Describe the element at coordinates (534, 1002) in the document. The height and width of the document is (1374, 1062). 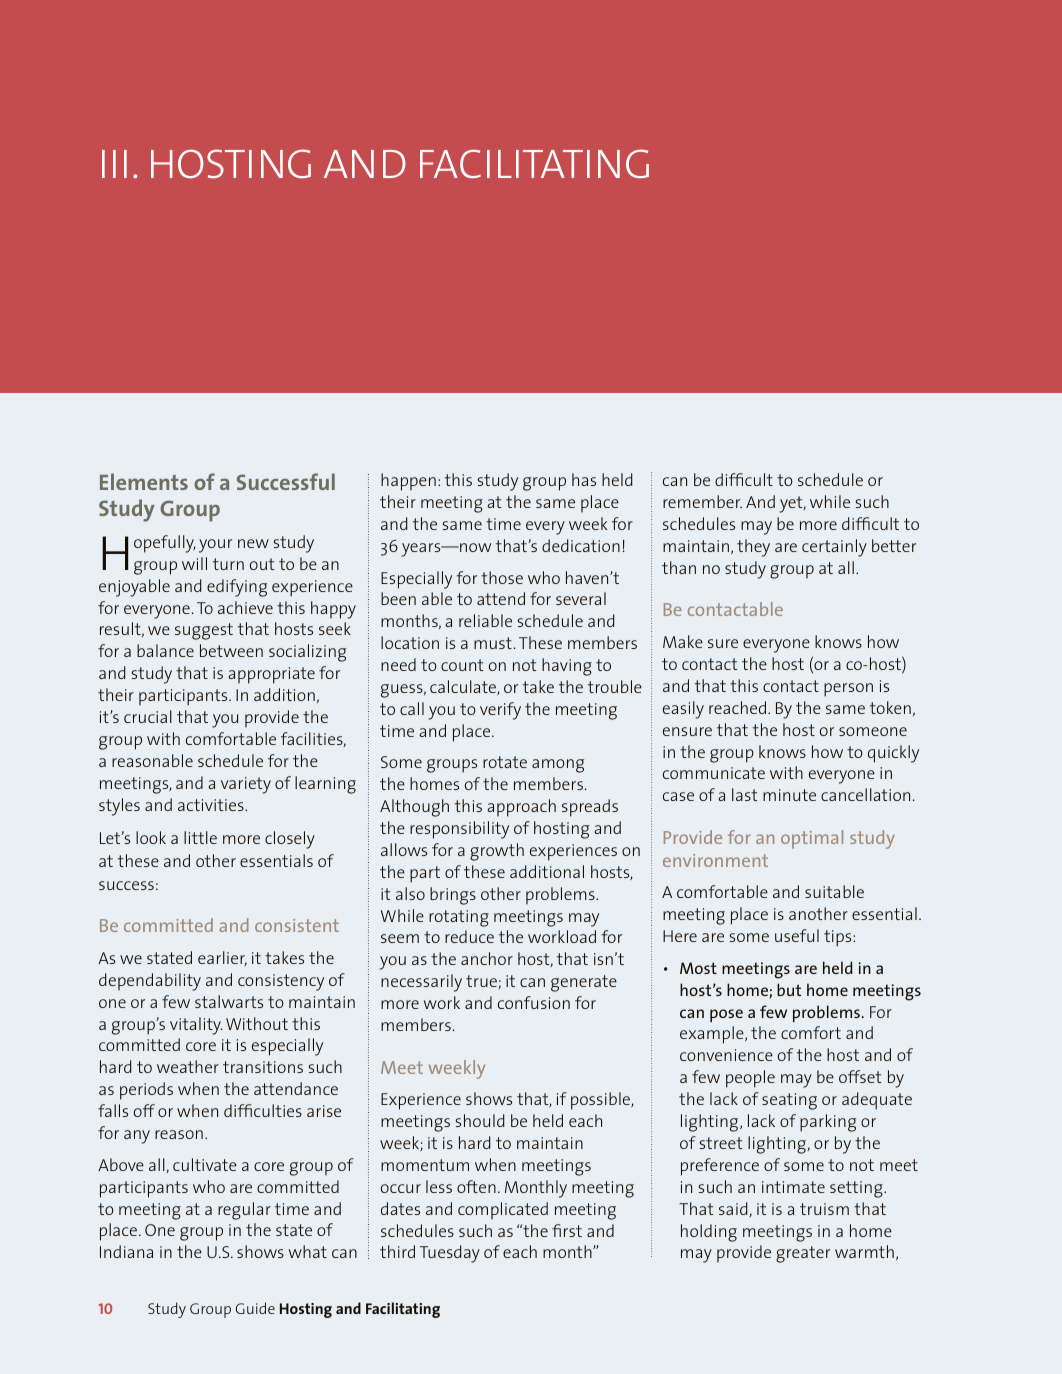
I see `confusion` at that location.
